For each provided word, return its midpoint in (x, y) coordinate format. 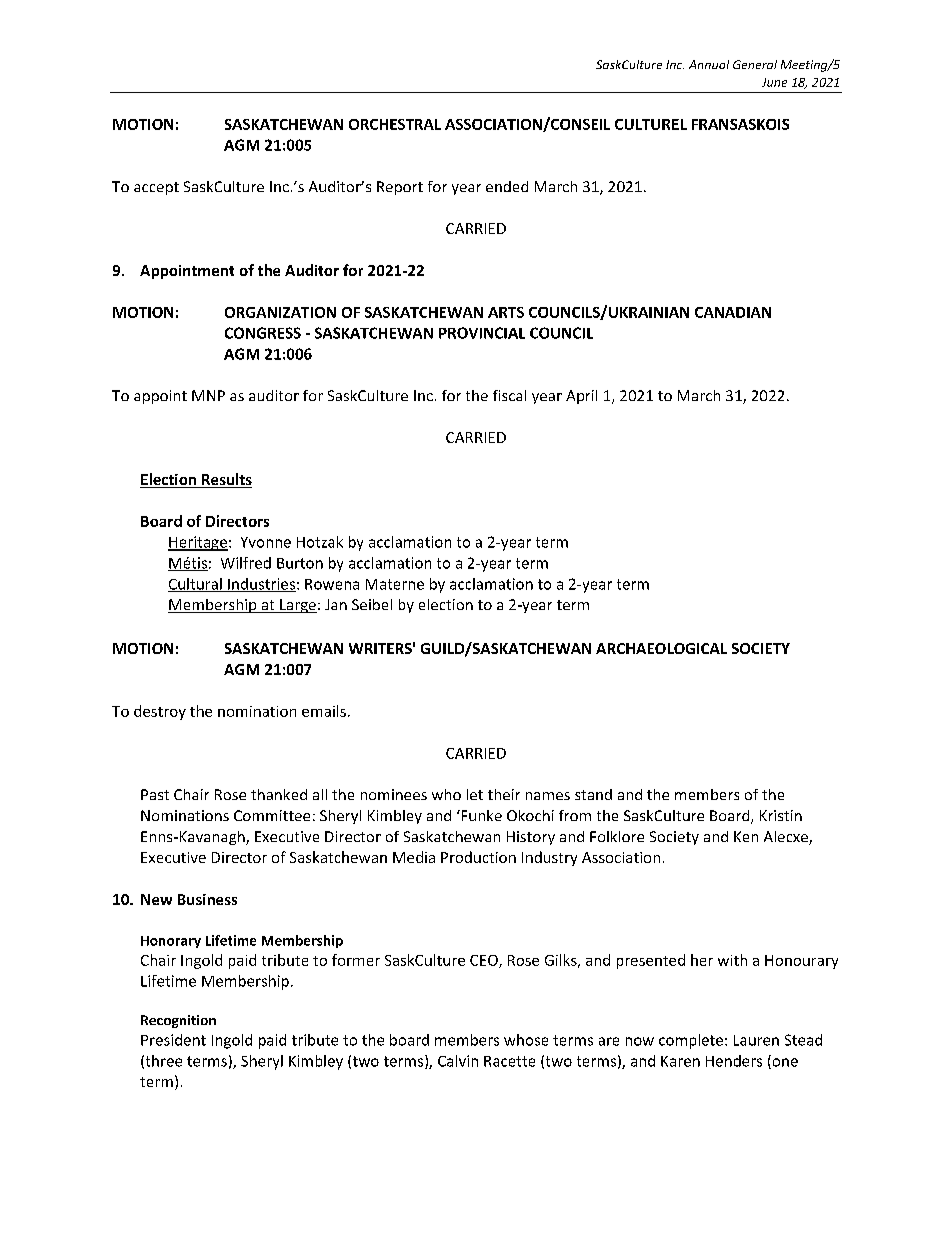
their (504, 794)
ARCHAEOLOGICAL (661, 648)
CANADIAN (733, 312)
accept (156, 188)
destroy (160, 712)
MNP (208, 395)
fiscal (509, 395)
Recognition (178, 1021)
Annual (709, 64)
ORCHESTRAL (395, 124)
